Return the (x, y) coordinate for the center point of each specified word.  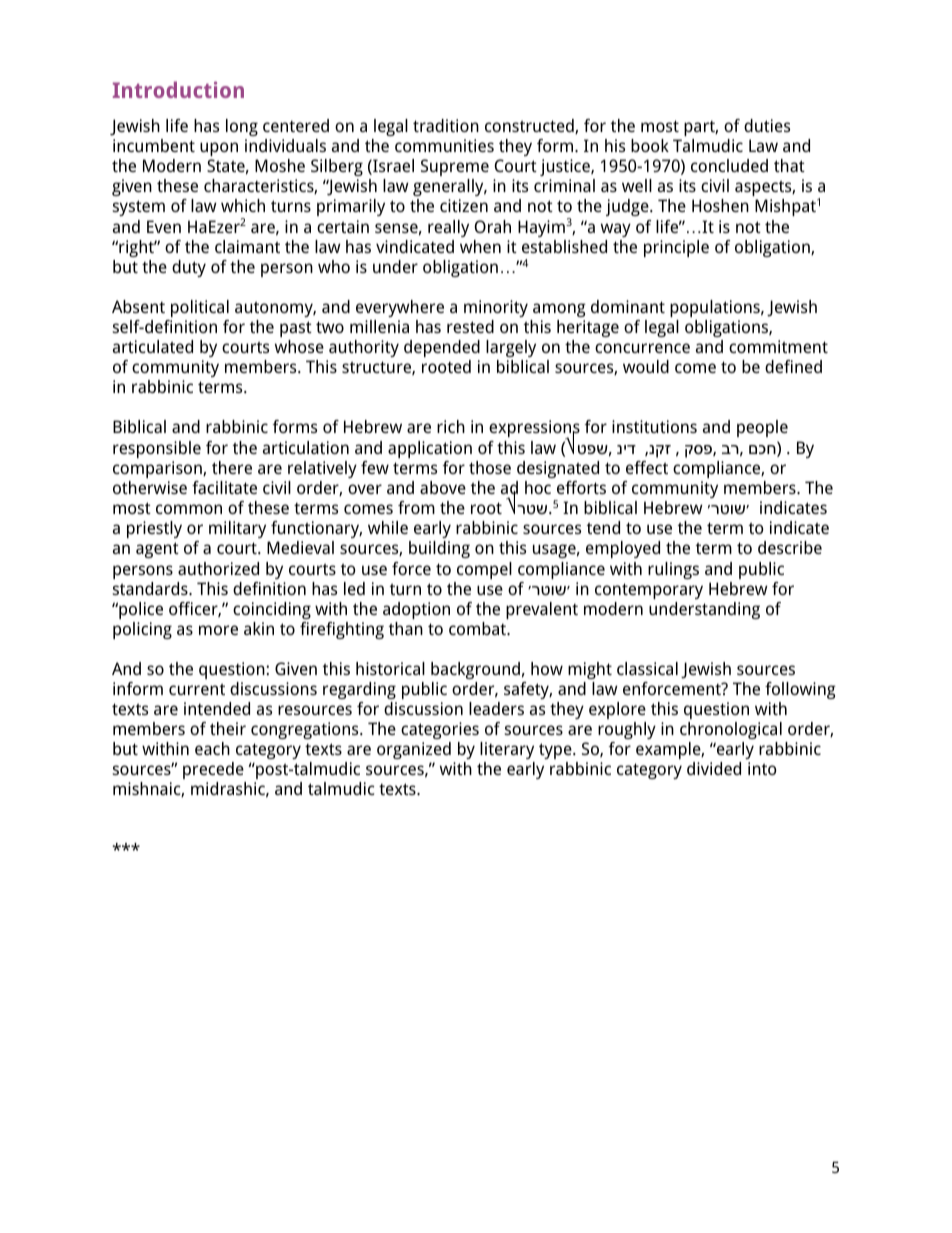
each (212, 748)
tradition (446, 125)
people (762, 428)
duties (767, 125)
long (242, 127)
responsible (157, 449)
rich (451, 426)
